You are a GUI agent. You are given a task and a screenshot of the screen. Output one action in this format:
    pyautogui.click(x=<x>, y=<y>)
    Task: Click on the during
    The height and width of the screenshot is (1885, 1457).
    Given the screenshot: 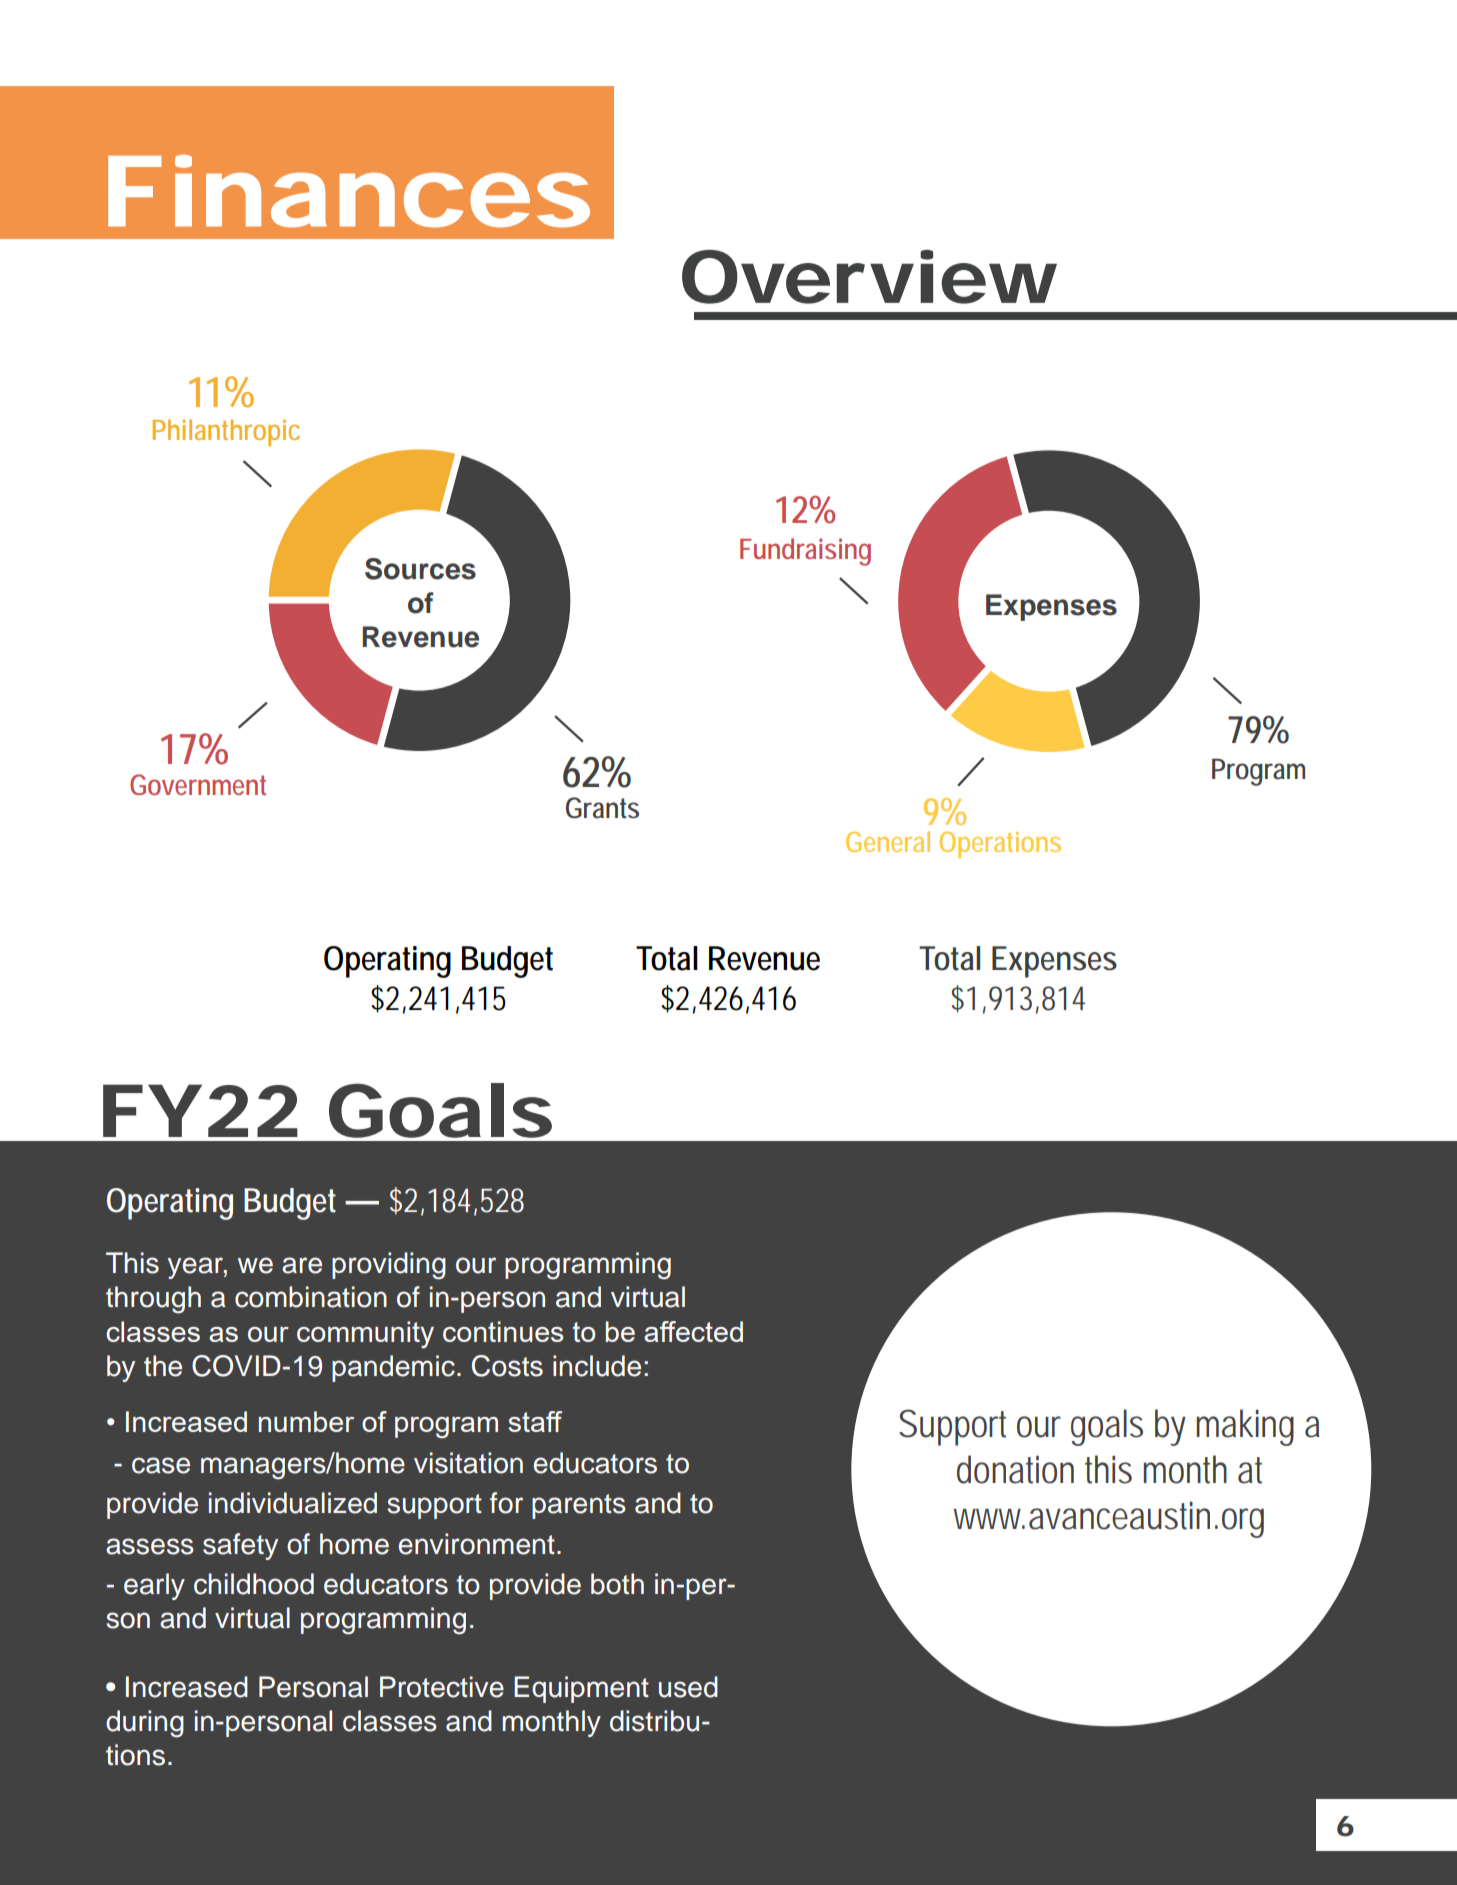 What is the action you would take?
    pyautogui.click(x=145, y=1724)
